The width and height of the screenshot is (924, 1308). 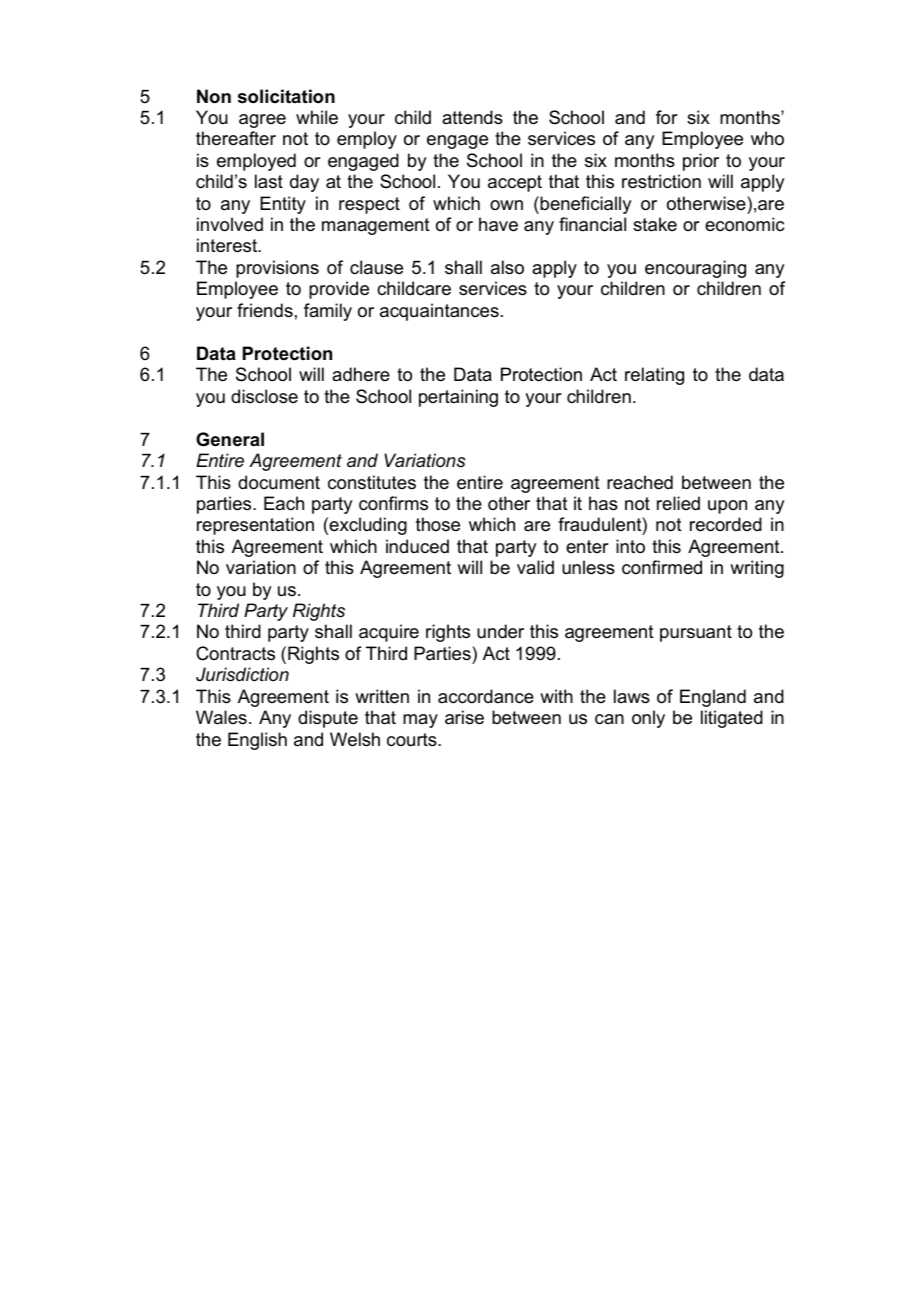 I want to click on English, so click(x=257, y=741).
